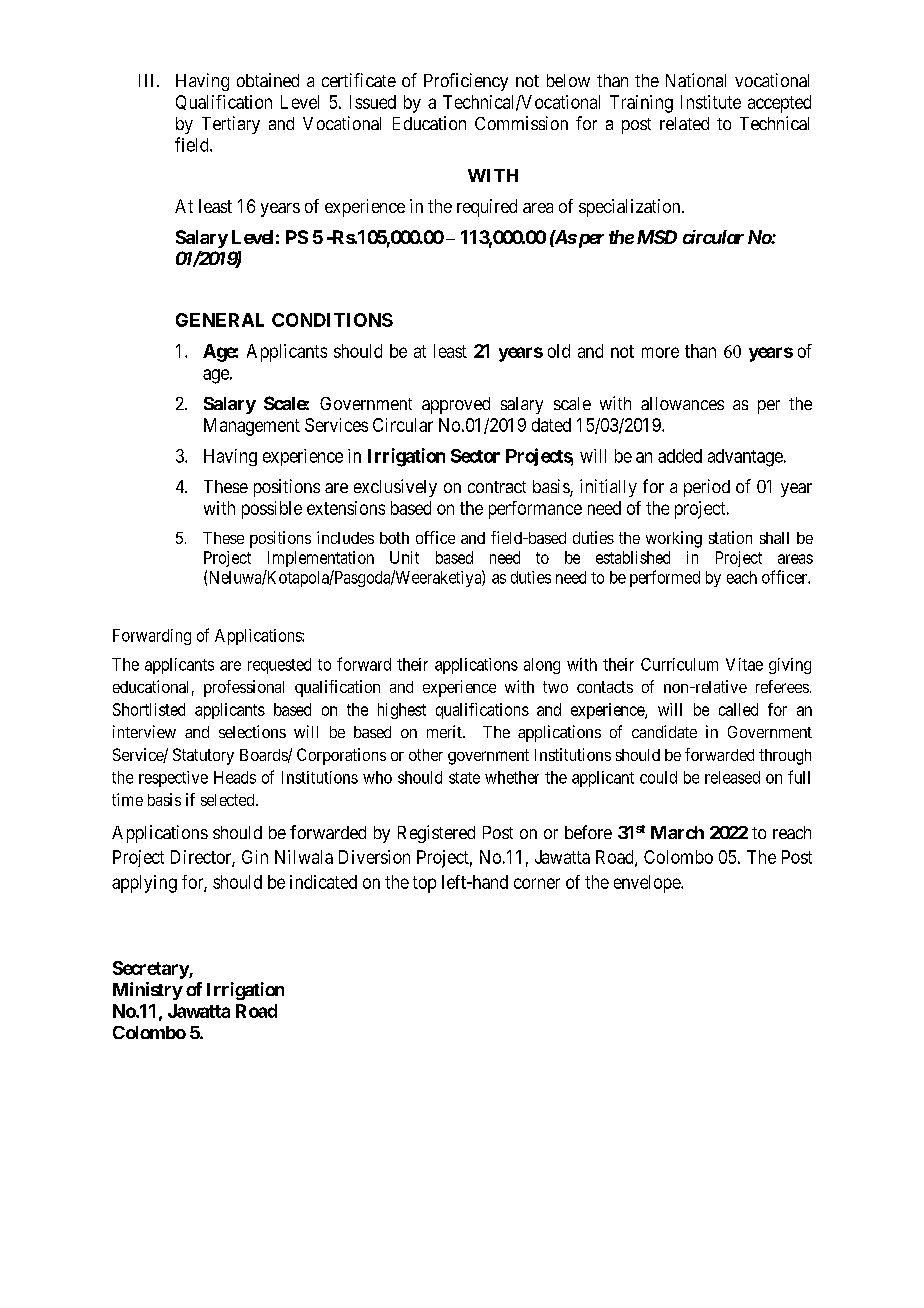  What do you see at coordinates (203, 756) in the screenshot?
I see `Statutory` at bounding box center [203, 756].
